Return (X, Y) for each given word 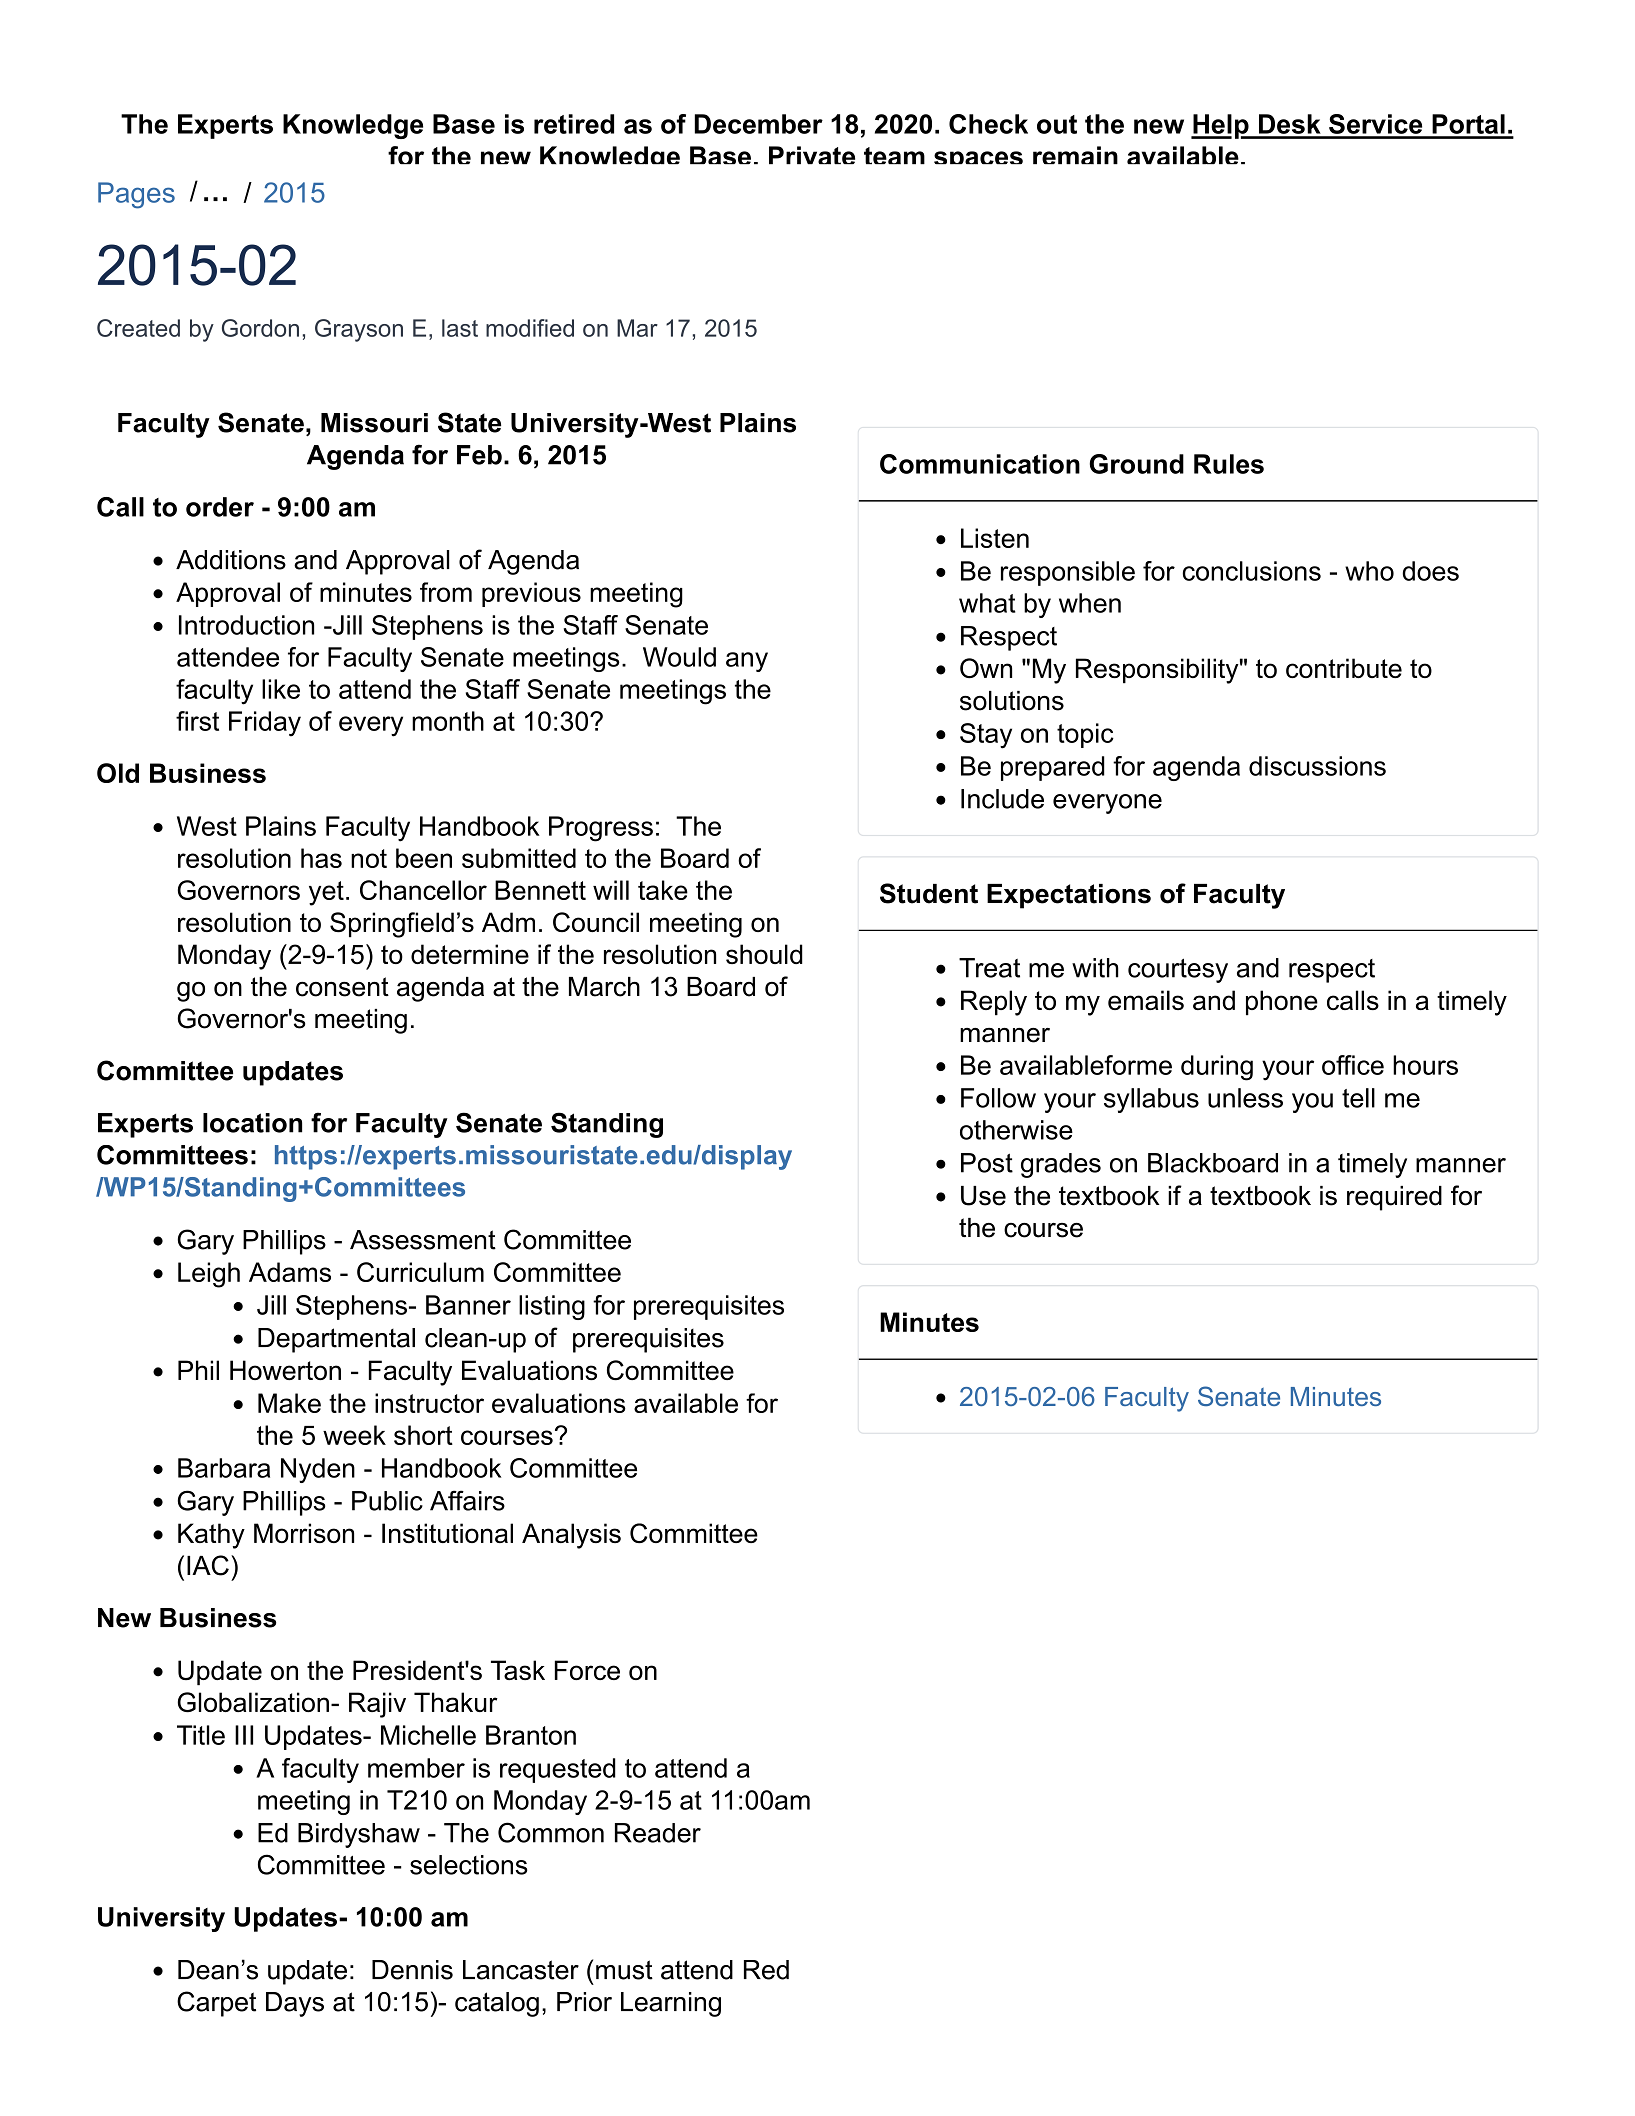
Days (295, 2004)
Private (812, 155)
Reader (658, 1833)
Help (1221, 126)
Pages (136, 195)
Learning (671, 2004)
